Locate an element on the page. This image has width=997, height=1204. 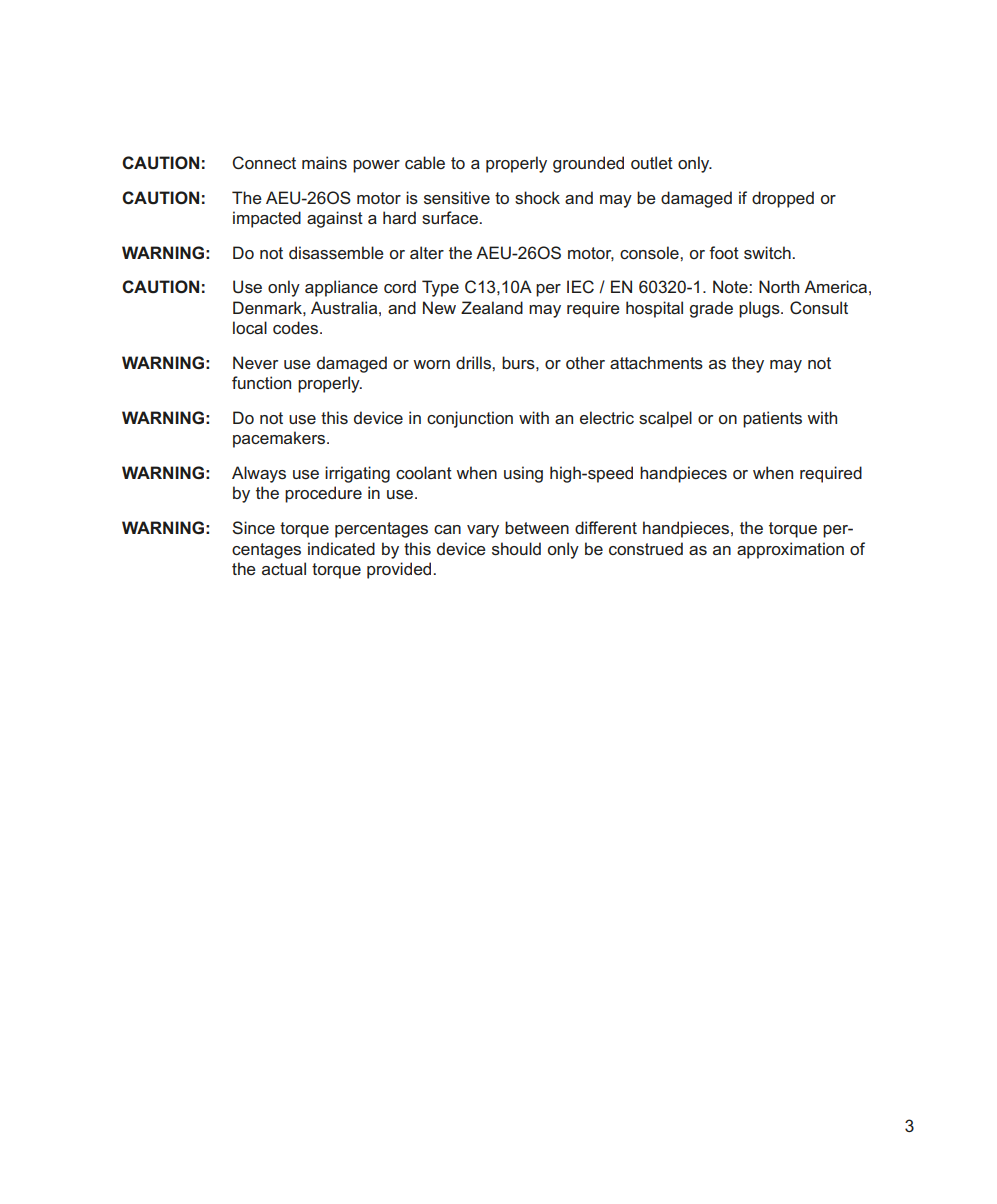
approximation is located at coordinates (790, 550).
